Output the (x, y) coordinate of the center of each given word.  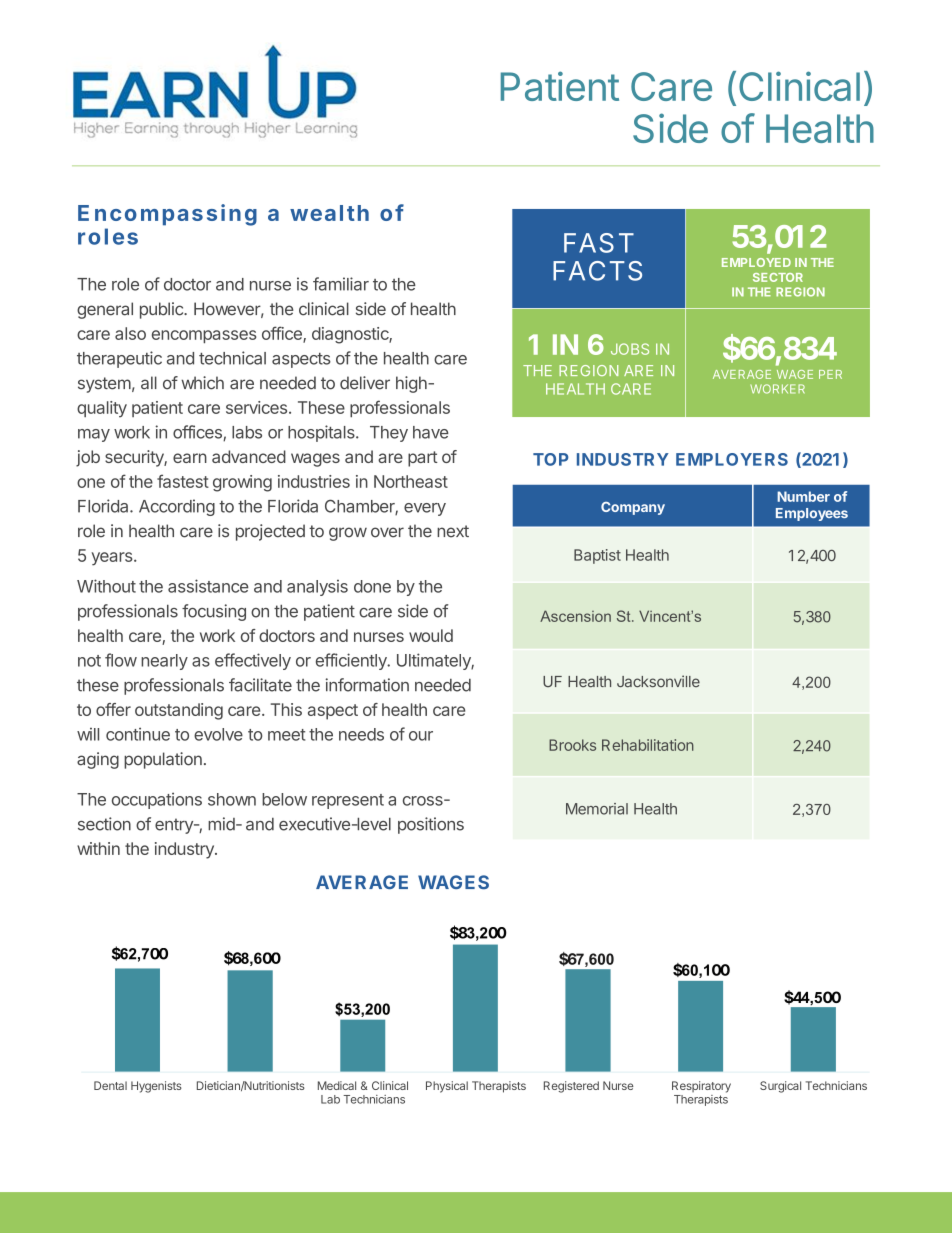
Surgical (780, 1087)
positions (431, 825)
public (162, 310)
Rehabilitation (648, 745)
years (113, 559)
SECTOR (778, 277)
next (453, 531)
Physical (447, 1087)
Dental (110, 1085)
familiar (341, 284)
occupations (157, 800)
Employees (812, 514)
